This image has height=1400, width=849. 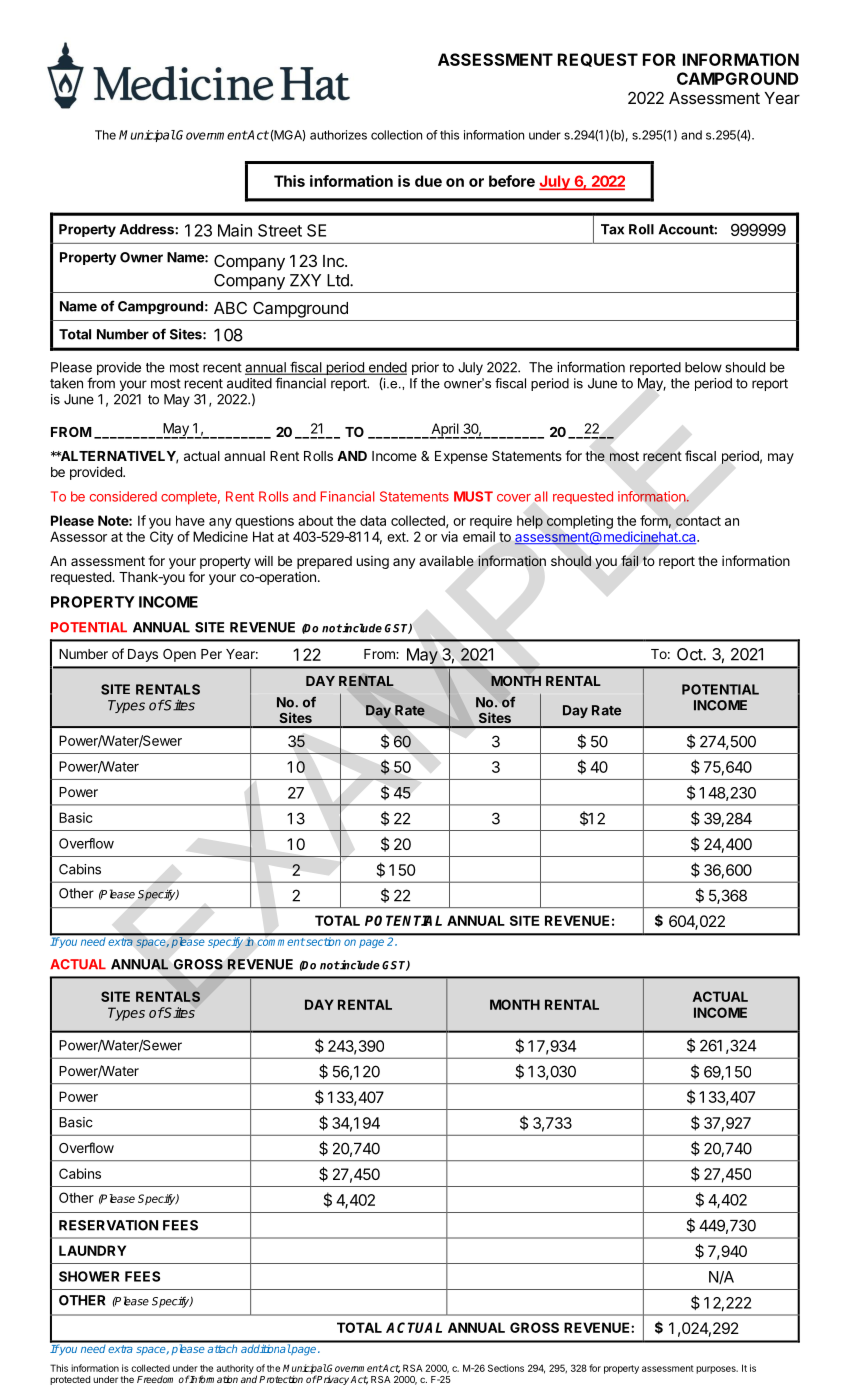 I want to click on available, so click(x=446, y=561).
